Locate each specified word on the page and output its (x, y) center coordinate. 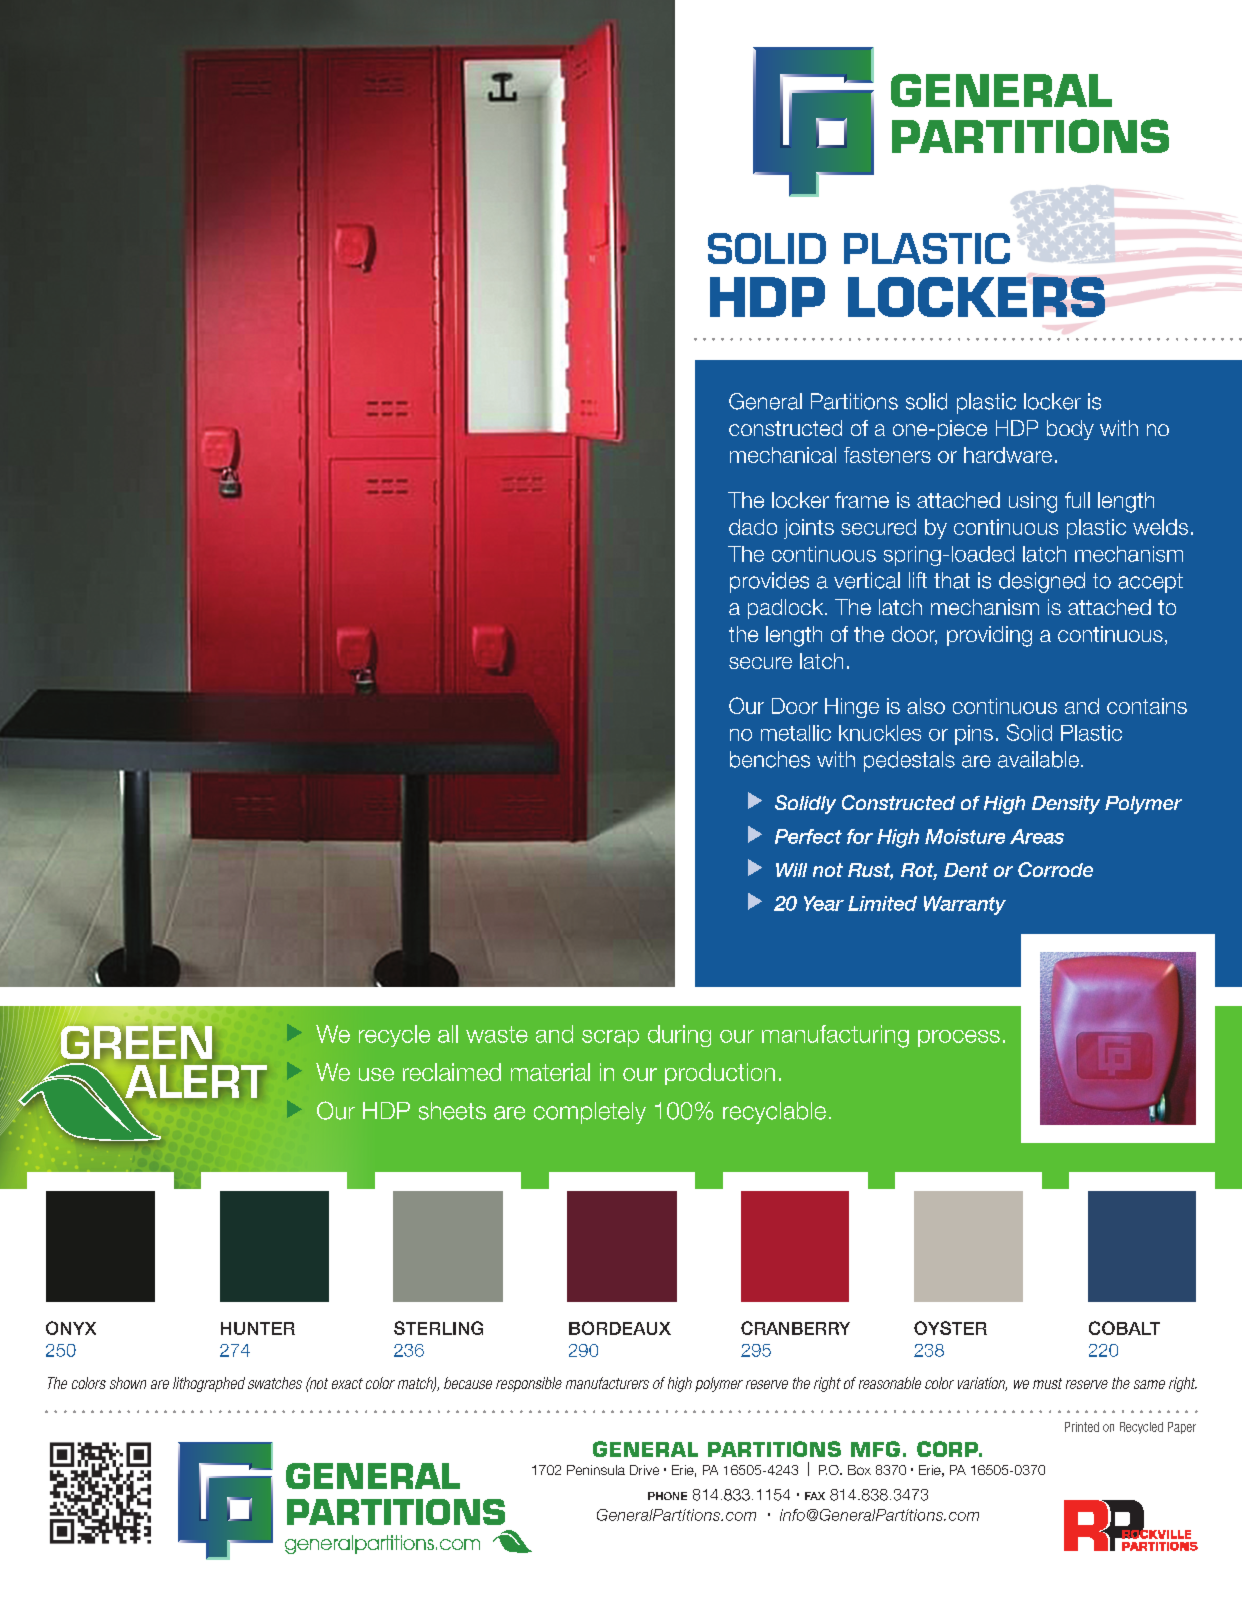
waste (497, 1034)
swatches (275, 1383)
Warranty (965, 905)
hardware (1008, 455)
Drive (644, 1470)
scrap (610, 1038)
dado (753, 527)
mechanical (783, 455)
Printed (1082, 1427)
